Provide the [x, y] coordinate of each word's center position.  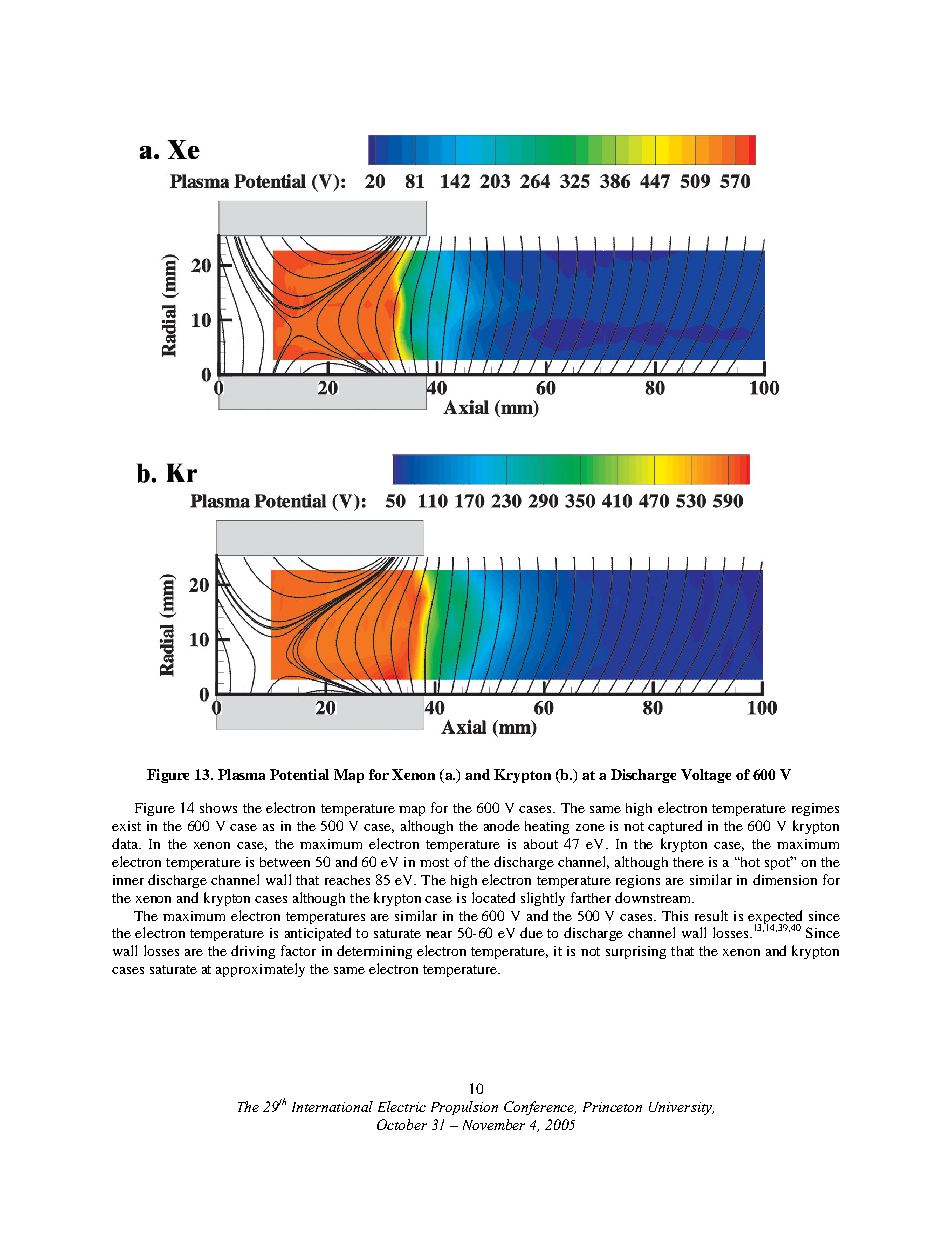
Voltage [706, 776]
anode [502, 825]
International [332, 1106]
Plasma [241, 774]
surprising [636, 952]
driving [253, 952]
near [439, 934]
